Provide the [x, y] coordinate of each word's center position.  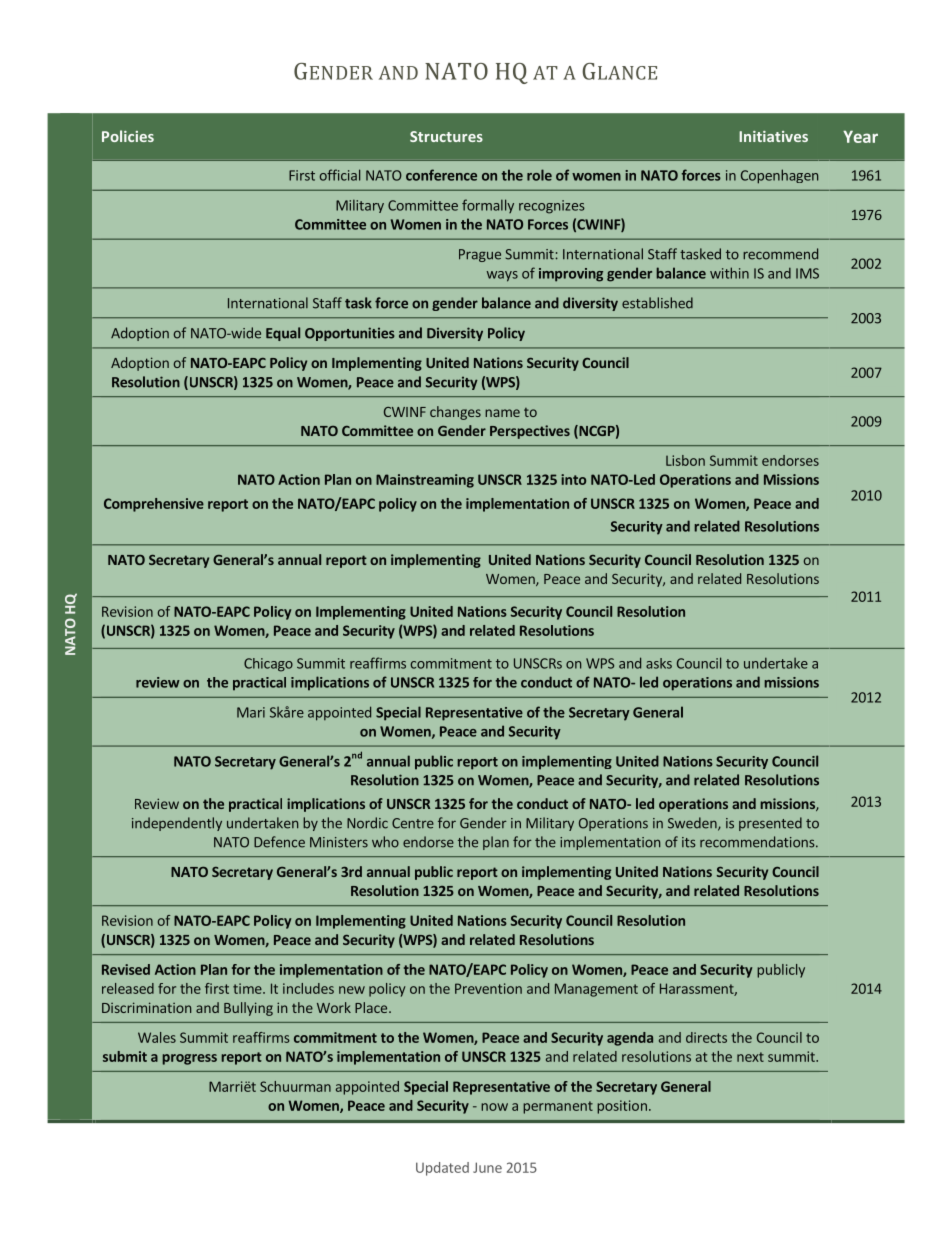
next [750, 1057]
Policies [128, 136]
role [539, 175]
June [487, 1167]
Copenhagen [779, 176]
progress [190, 1059]
